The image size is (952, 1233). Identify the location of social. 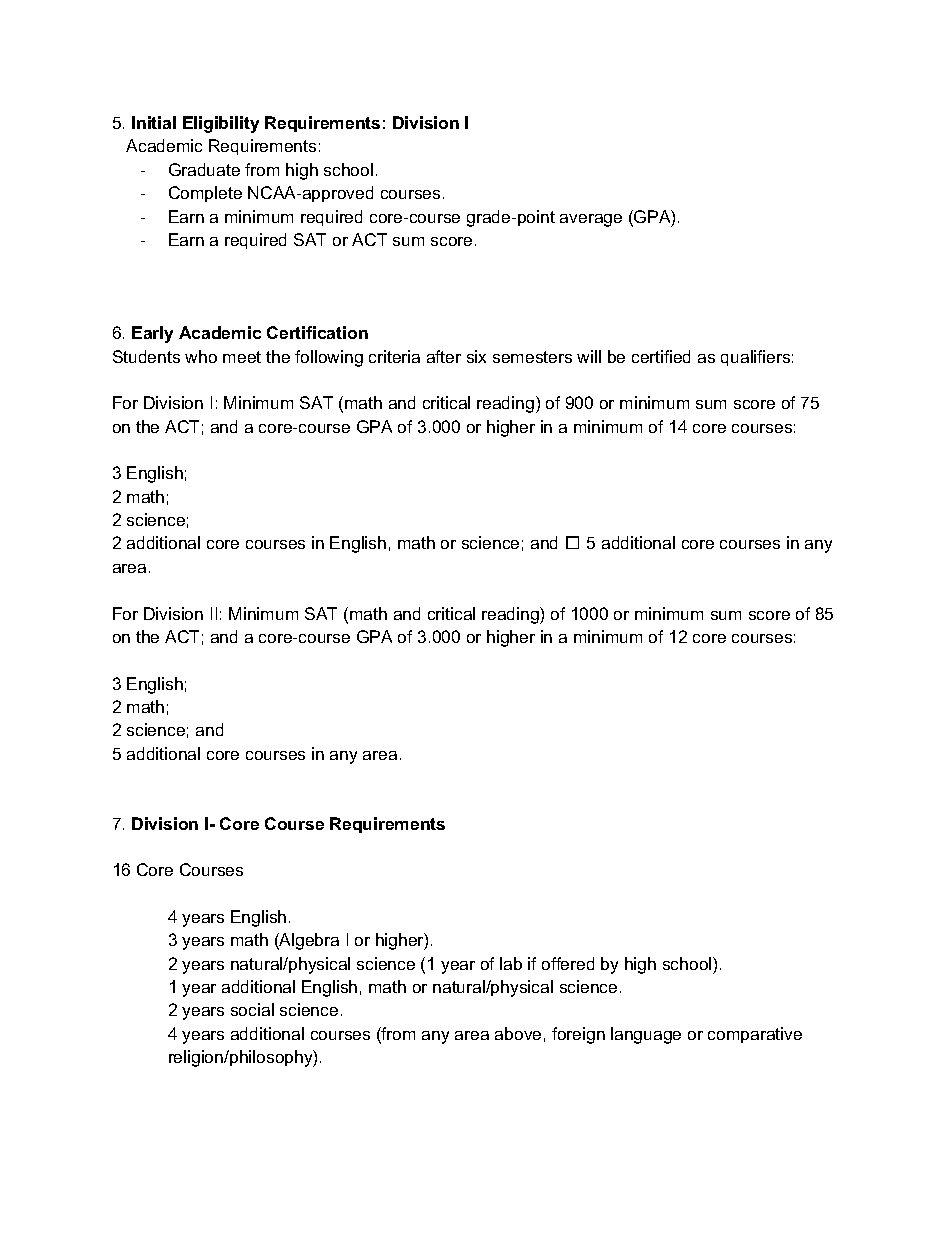
(252, 1009).
